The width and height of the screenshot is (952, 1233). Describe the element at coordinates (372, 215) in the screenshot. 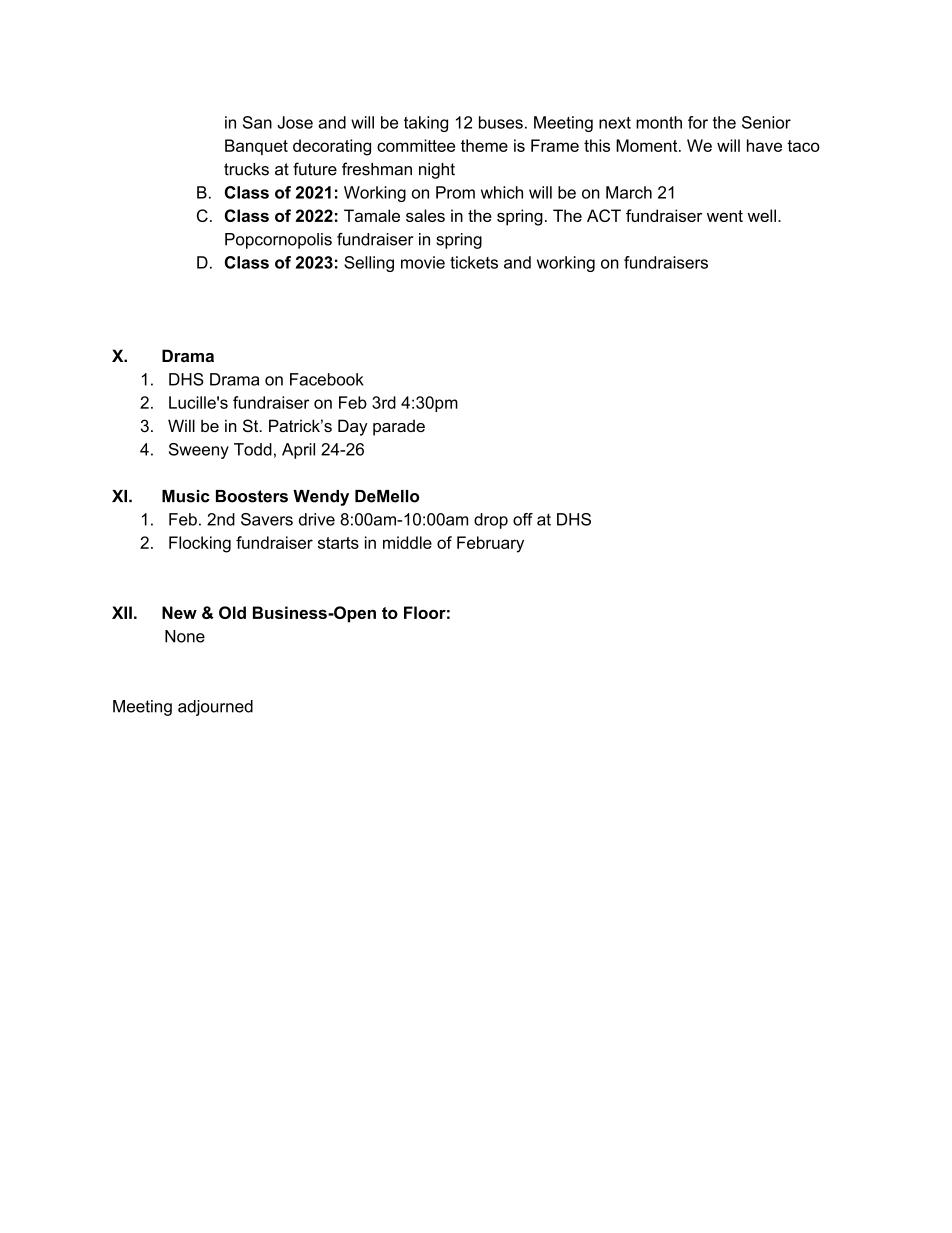

I see `Tamale` at that location.
